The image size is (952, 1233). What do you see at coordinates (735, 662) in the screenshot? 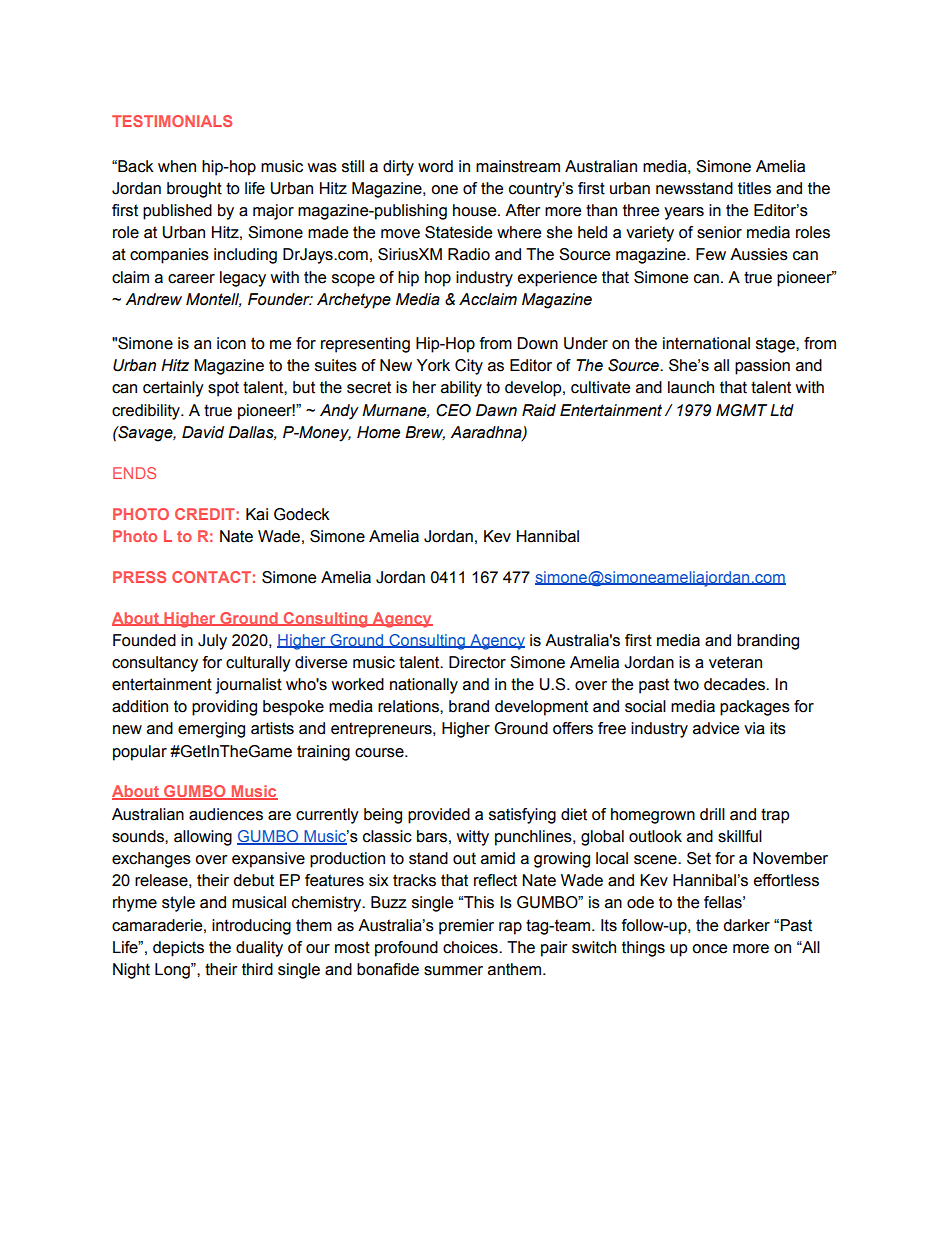
I see `veteran` at bounding box center [735, 662].
